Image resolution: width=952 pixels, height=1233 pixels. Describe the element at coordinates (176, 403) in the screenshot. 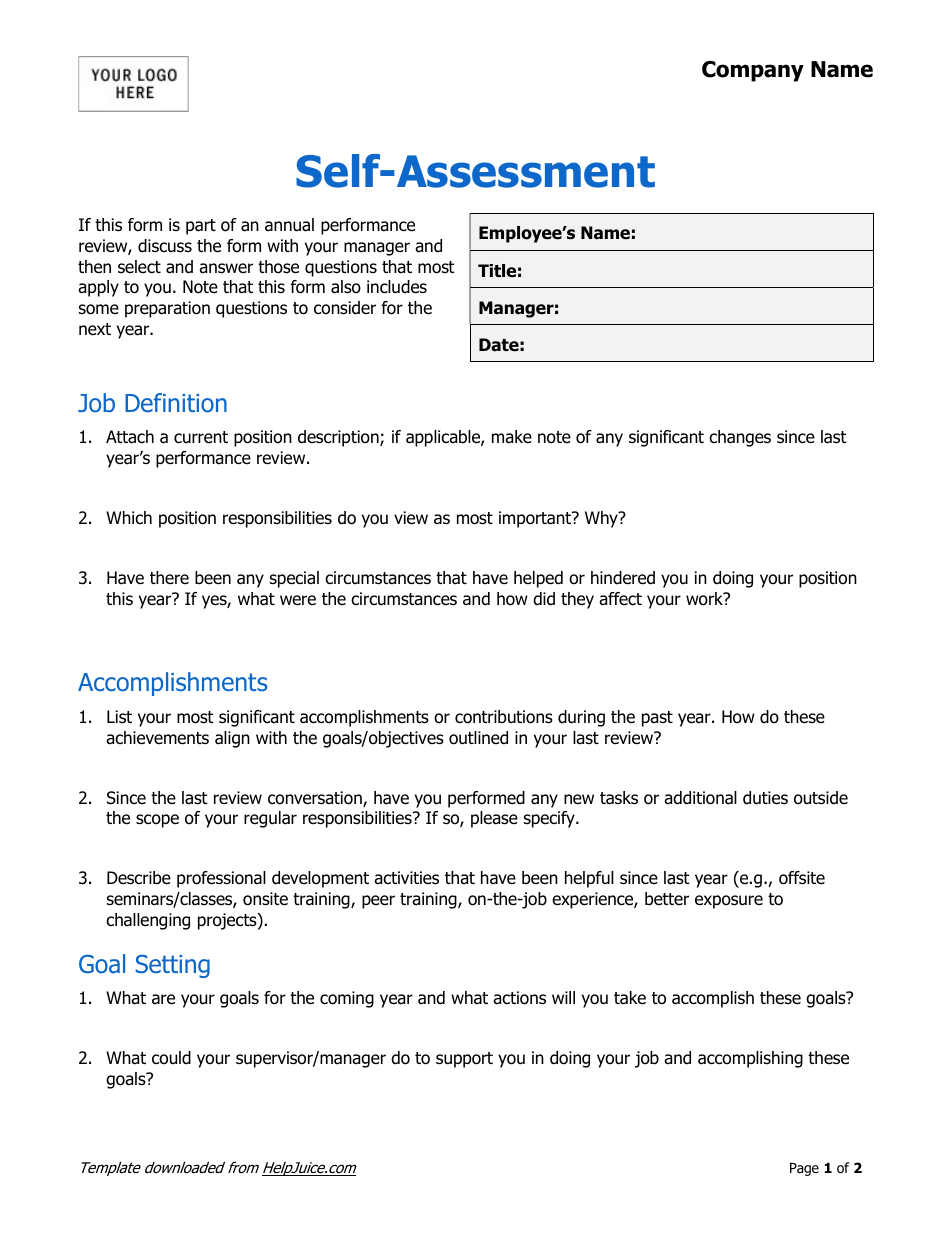

I see `Definition` at that location.
